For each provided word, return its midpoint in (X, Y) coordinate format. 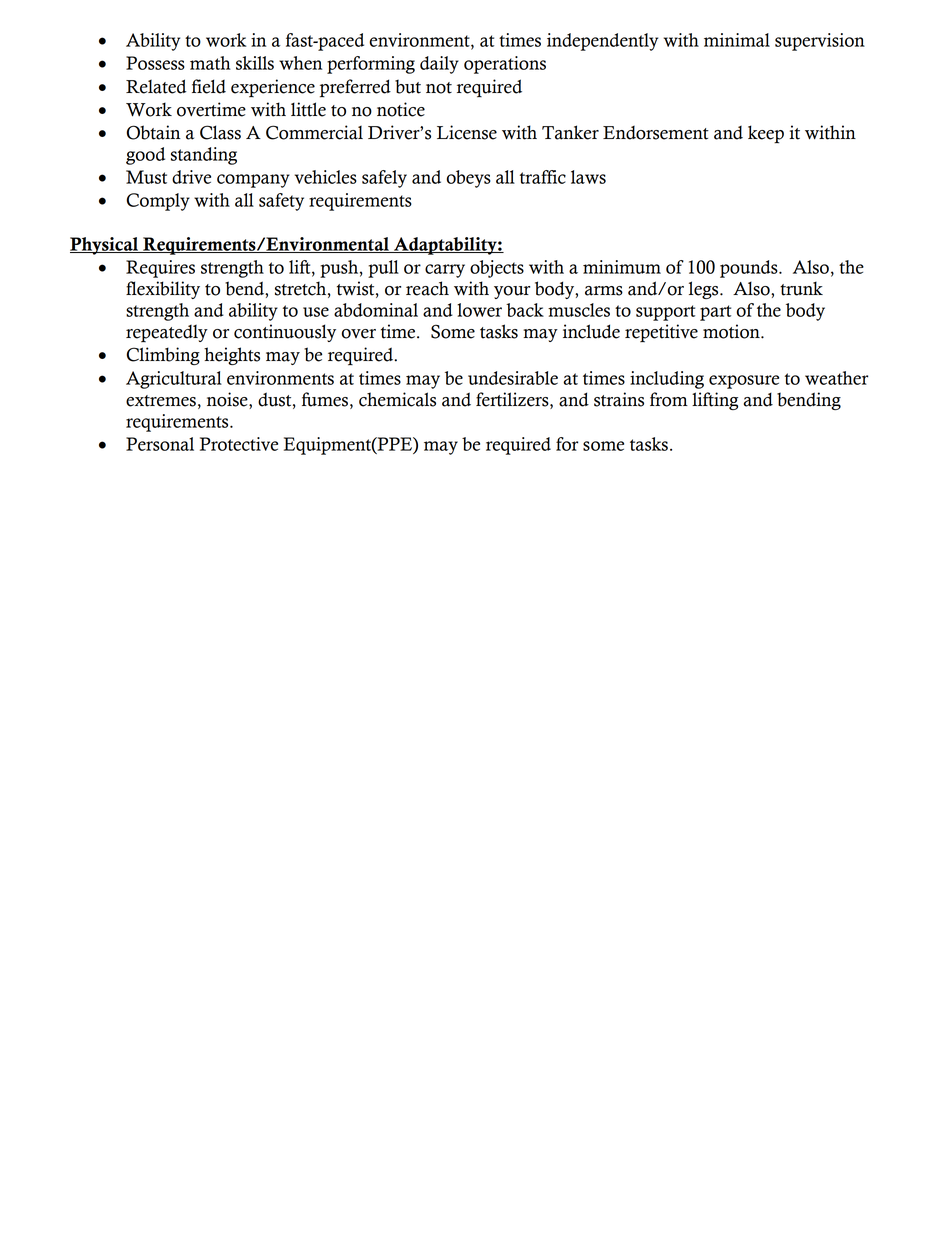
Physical (105, 246)
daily (439, 65)
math (210, 63)
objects (497, 269)
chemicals (397, 399)
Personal (160, 444)
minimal (737, 40)
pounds (750, 269)
